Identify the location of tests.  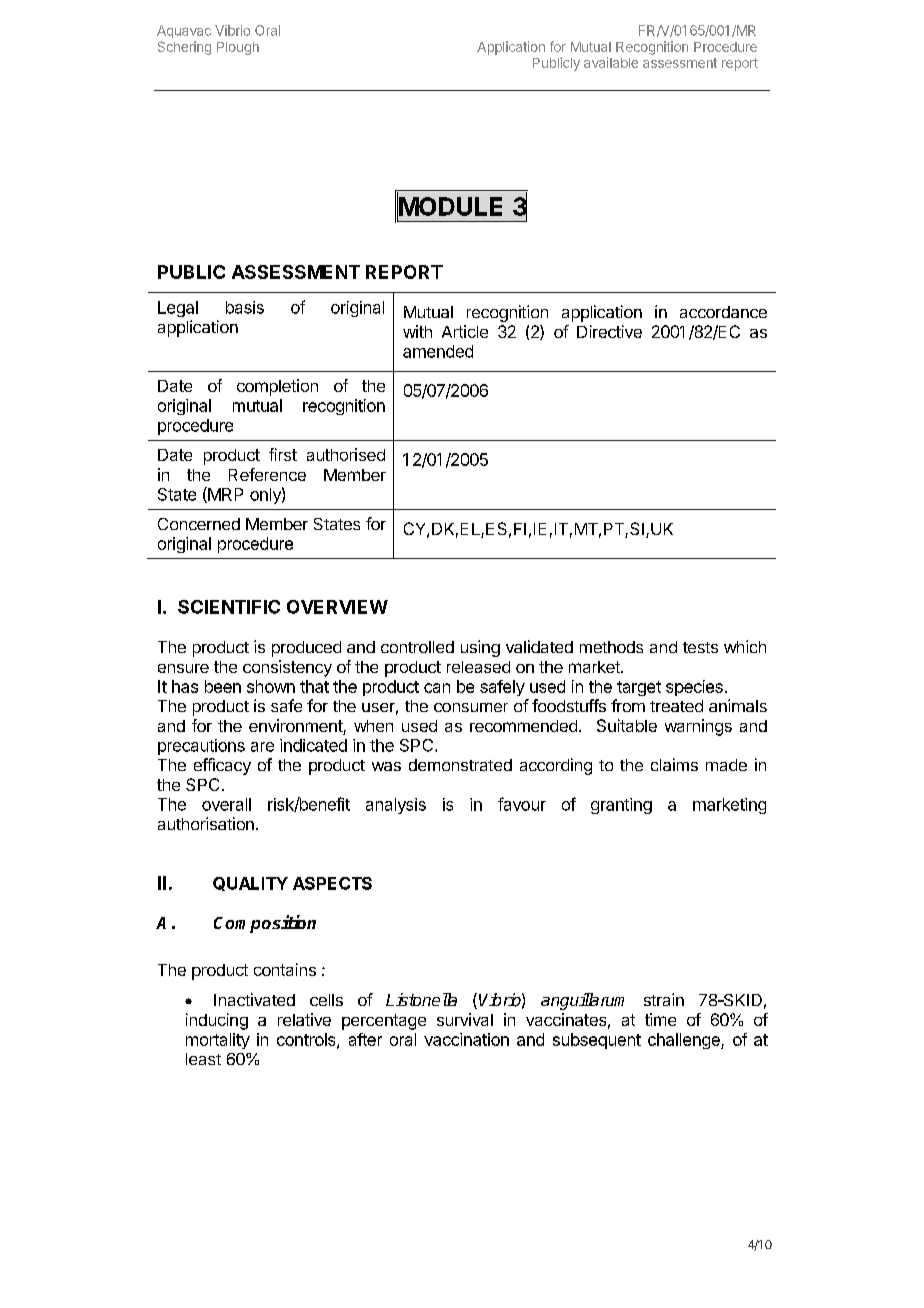
(700, 647).
